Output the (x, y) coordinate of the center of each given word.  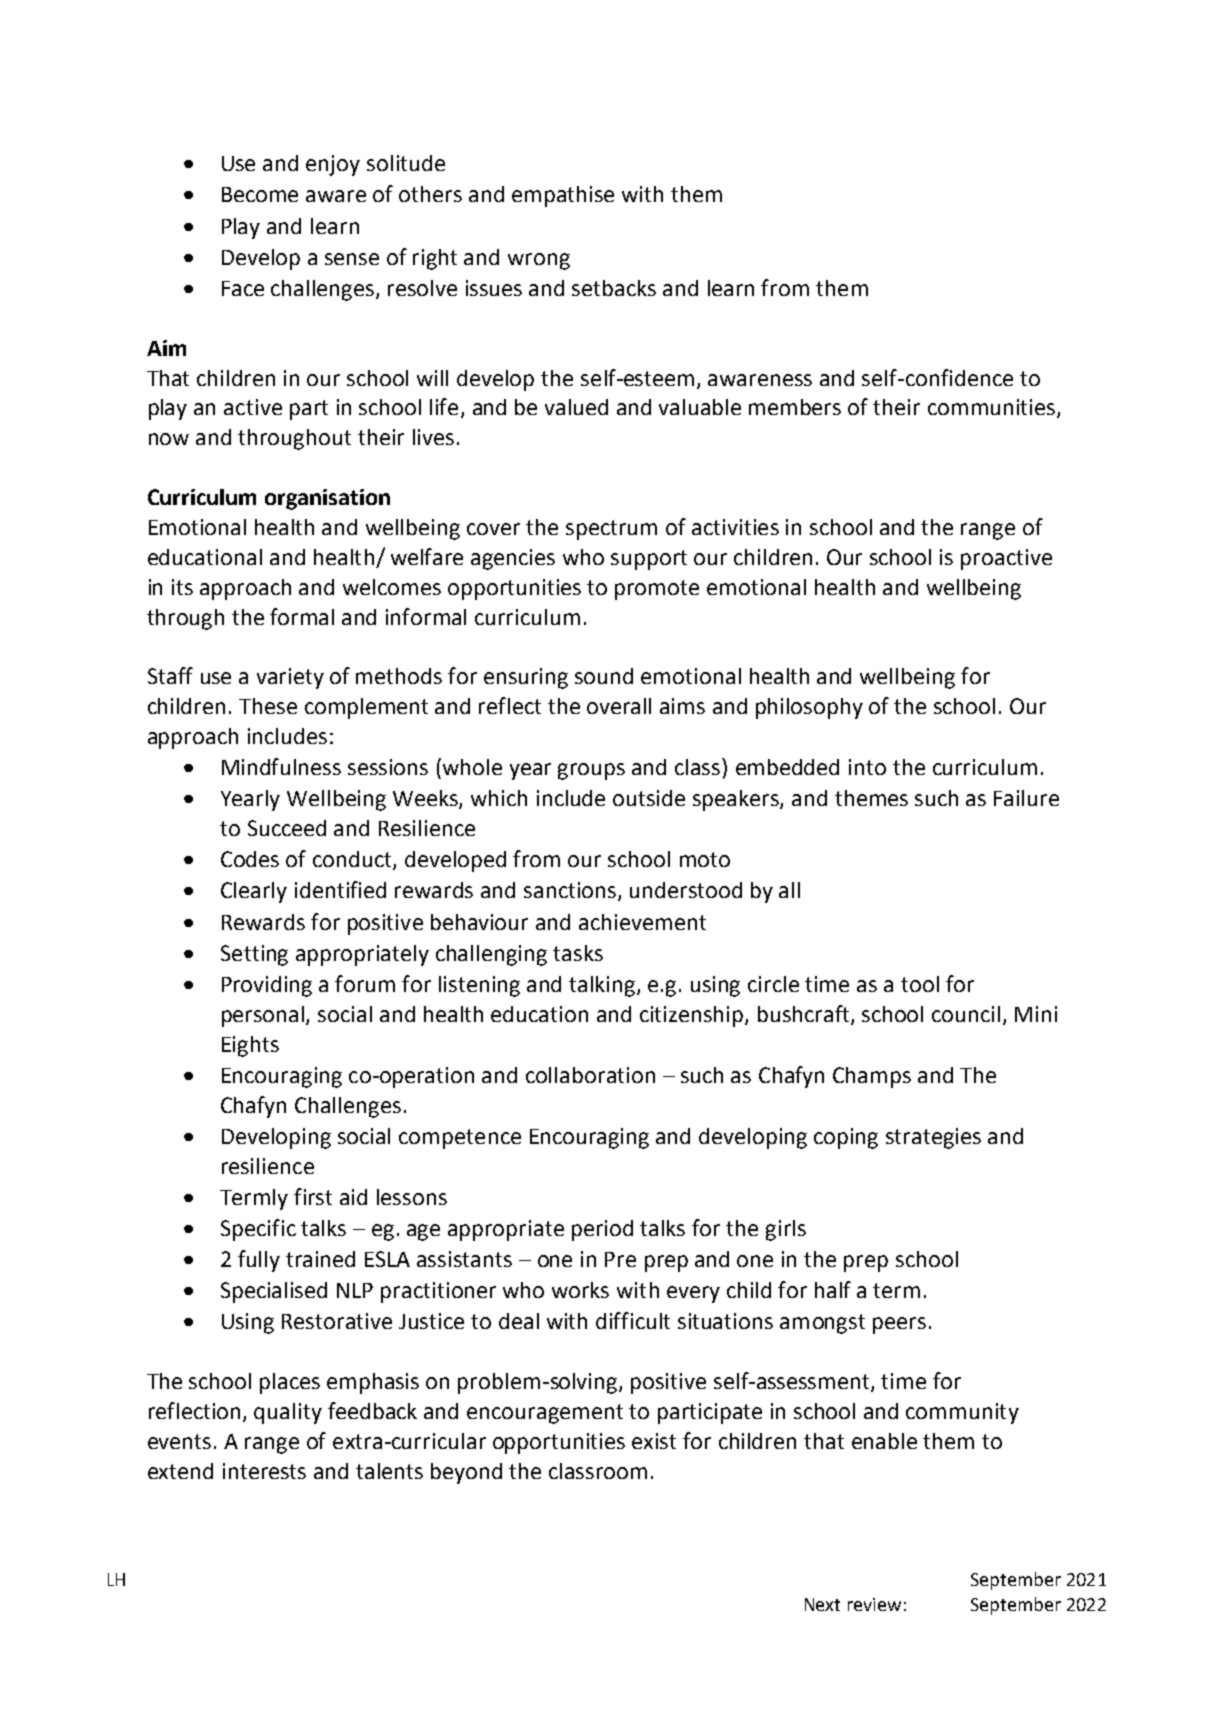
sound (604, 676)
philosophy (809, 708)
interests (264, 1471)
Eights (250, 1046)
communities (991, 407)
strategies (933, 1138)
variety (290, 678)
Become (260, 194)
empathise (563, 196)
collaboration (590, 1075)
